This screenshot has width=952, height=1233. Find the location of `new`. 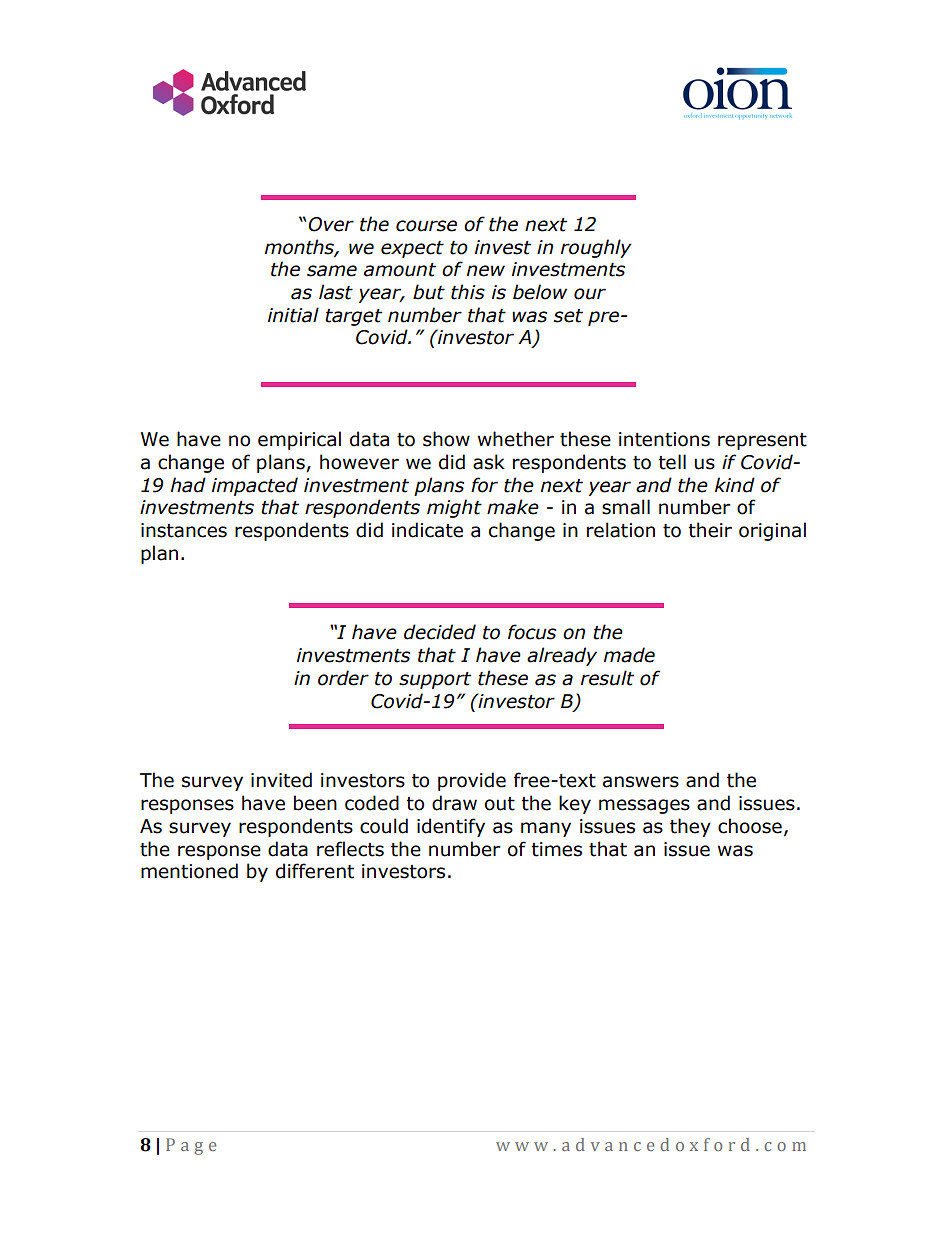

new is located at coordinates (486, 271).
